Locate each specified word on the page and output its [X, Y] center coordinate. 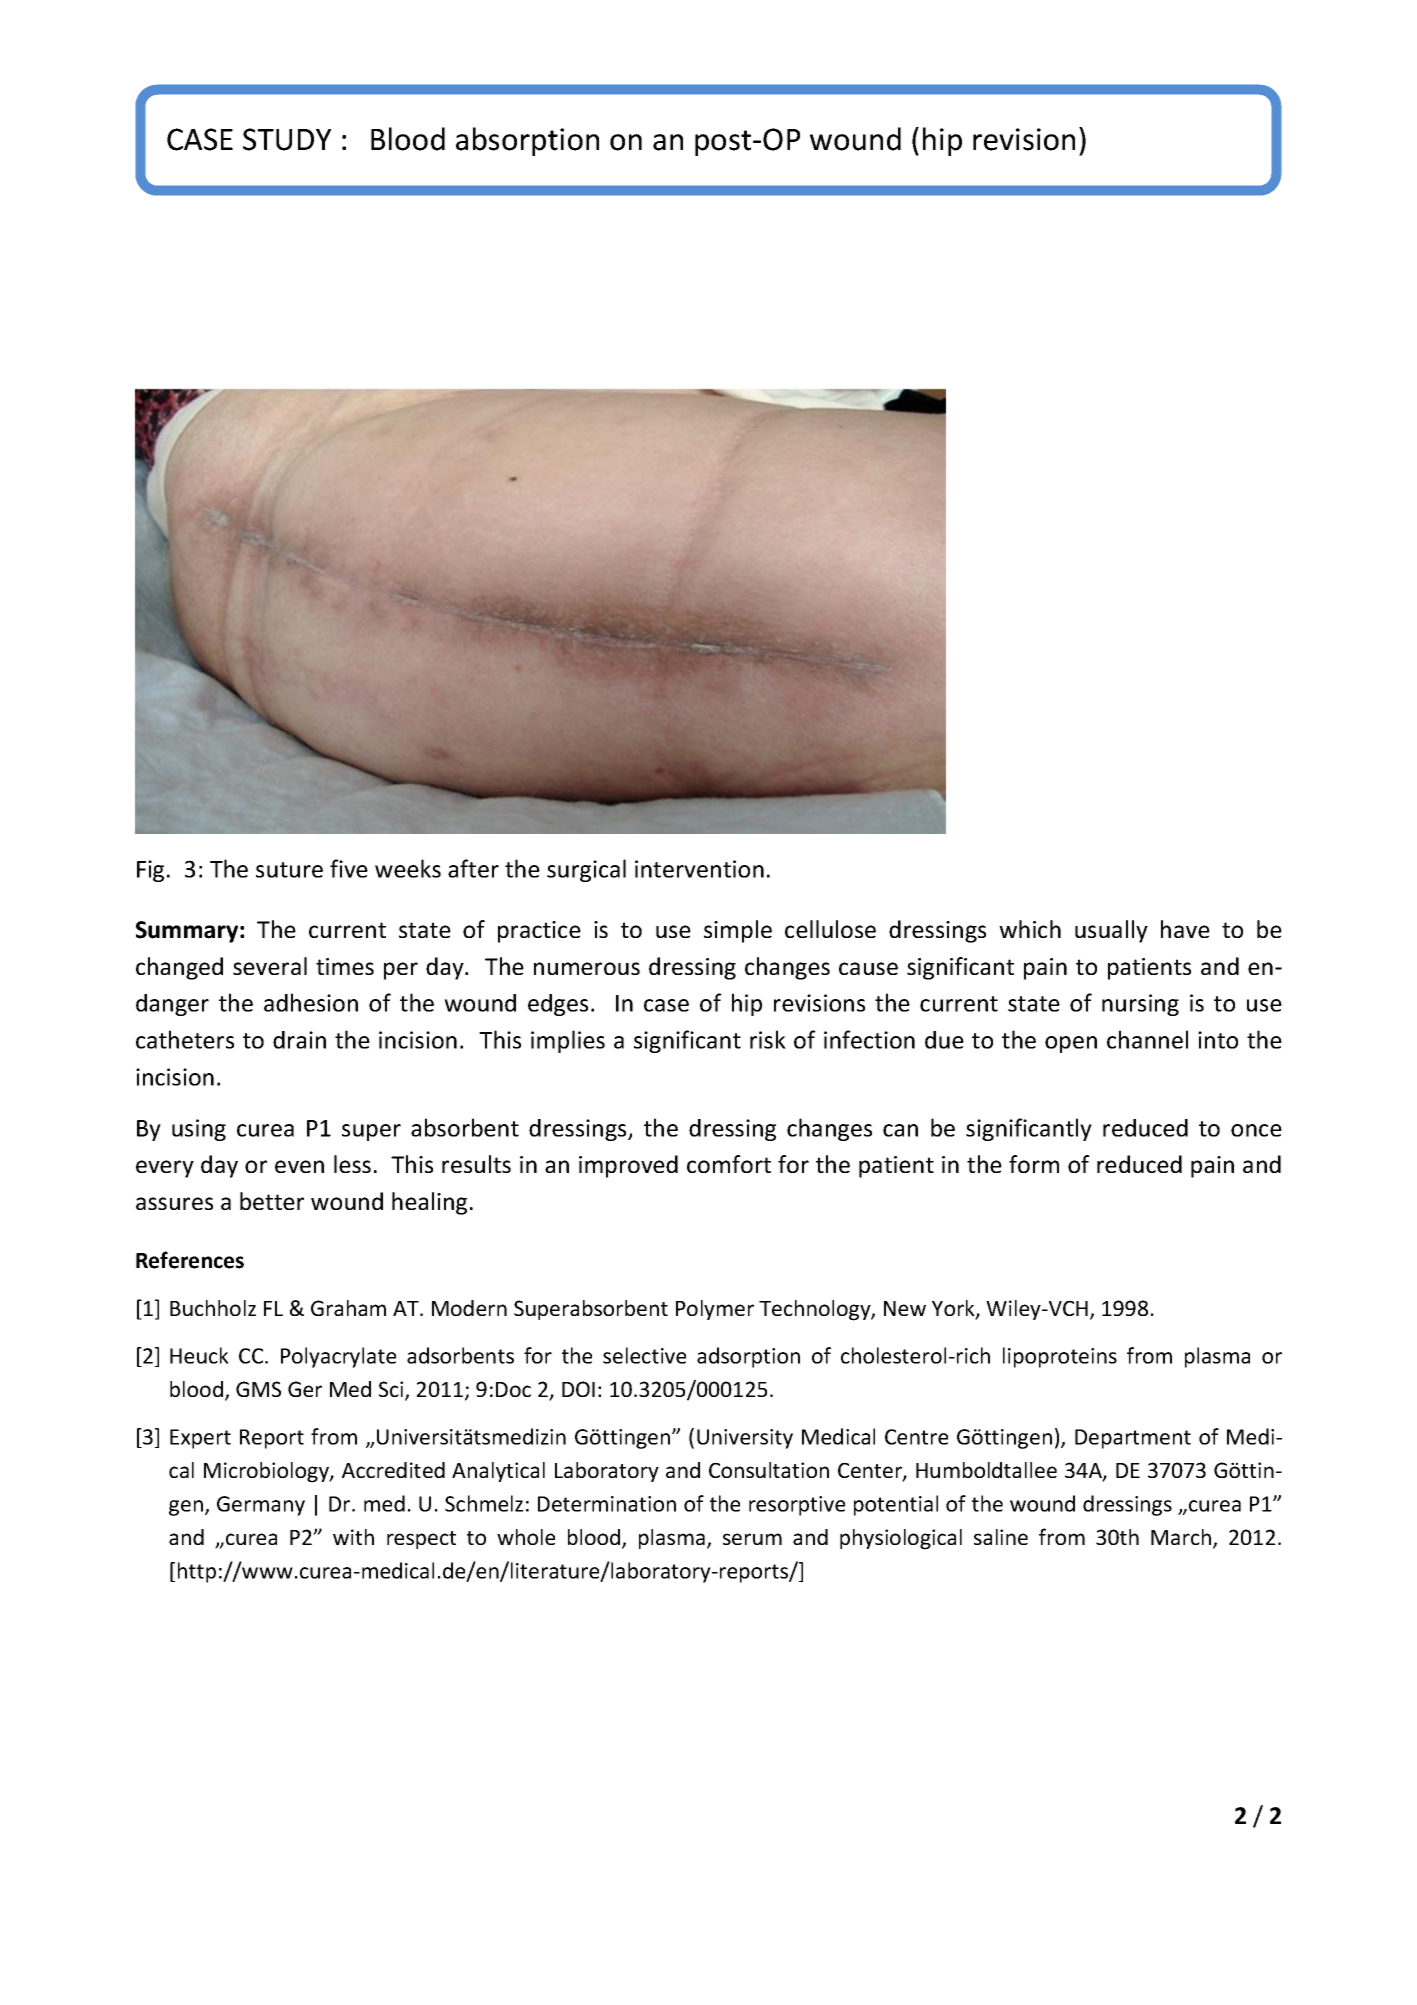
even [299, 1166]
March [1182, 1538]
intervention [699, 869]
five [349, 868]
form [1034, 1164]
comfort [729, 1164]
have [1185, 929]
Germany [261, 1506]
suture [289, 870]
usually [1111, 931]
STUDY [287, 139]
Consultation [769, 1470]
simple [738, 931]
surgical [586, 870]
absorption [527, 141]
